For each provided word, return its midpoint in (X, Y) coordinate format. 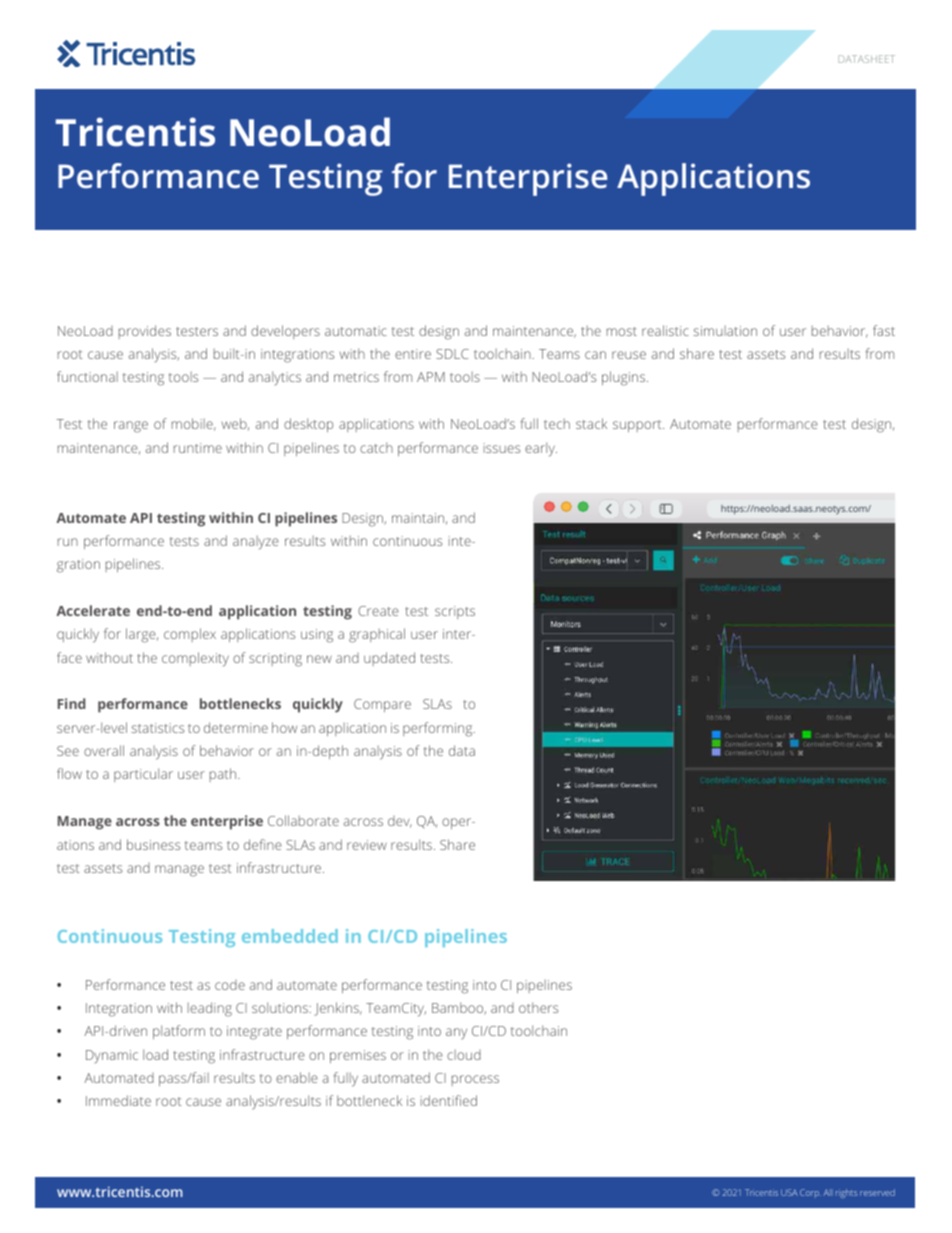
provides (145, 332)
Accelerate (93, 610)
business (153, 844)
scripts (455, 612)
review (367, 845)
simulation (725, 330)
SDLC (452, 354)
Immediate (118, 1100)
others (538, 1007)
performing (439, 729)
